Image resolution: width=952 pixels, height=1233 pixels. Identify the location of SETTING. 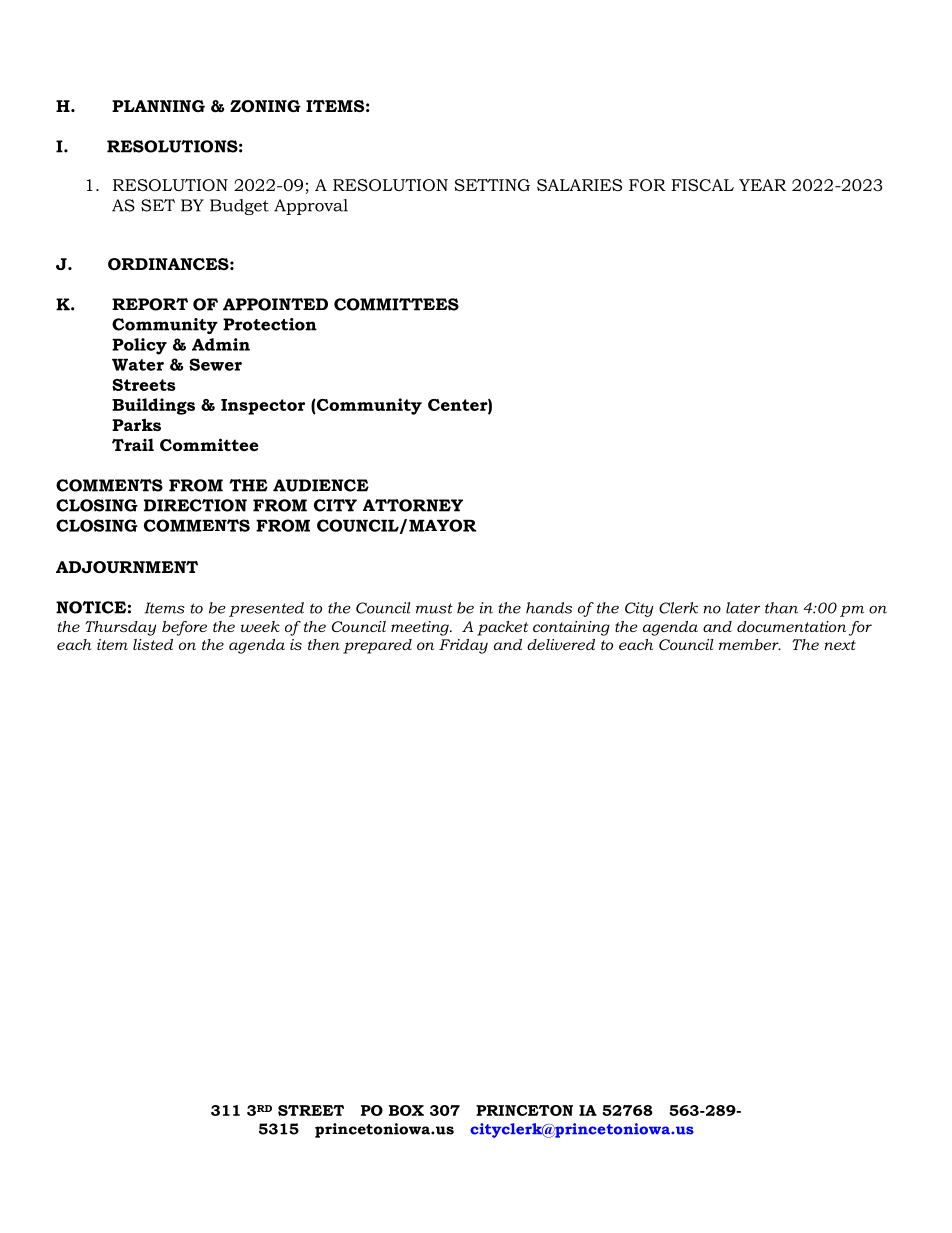
(492, 185).
